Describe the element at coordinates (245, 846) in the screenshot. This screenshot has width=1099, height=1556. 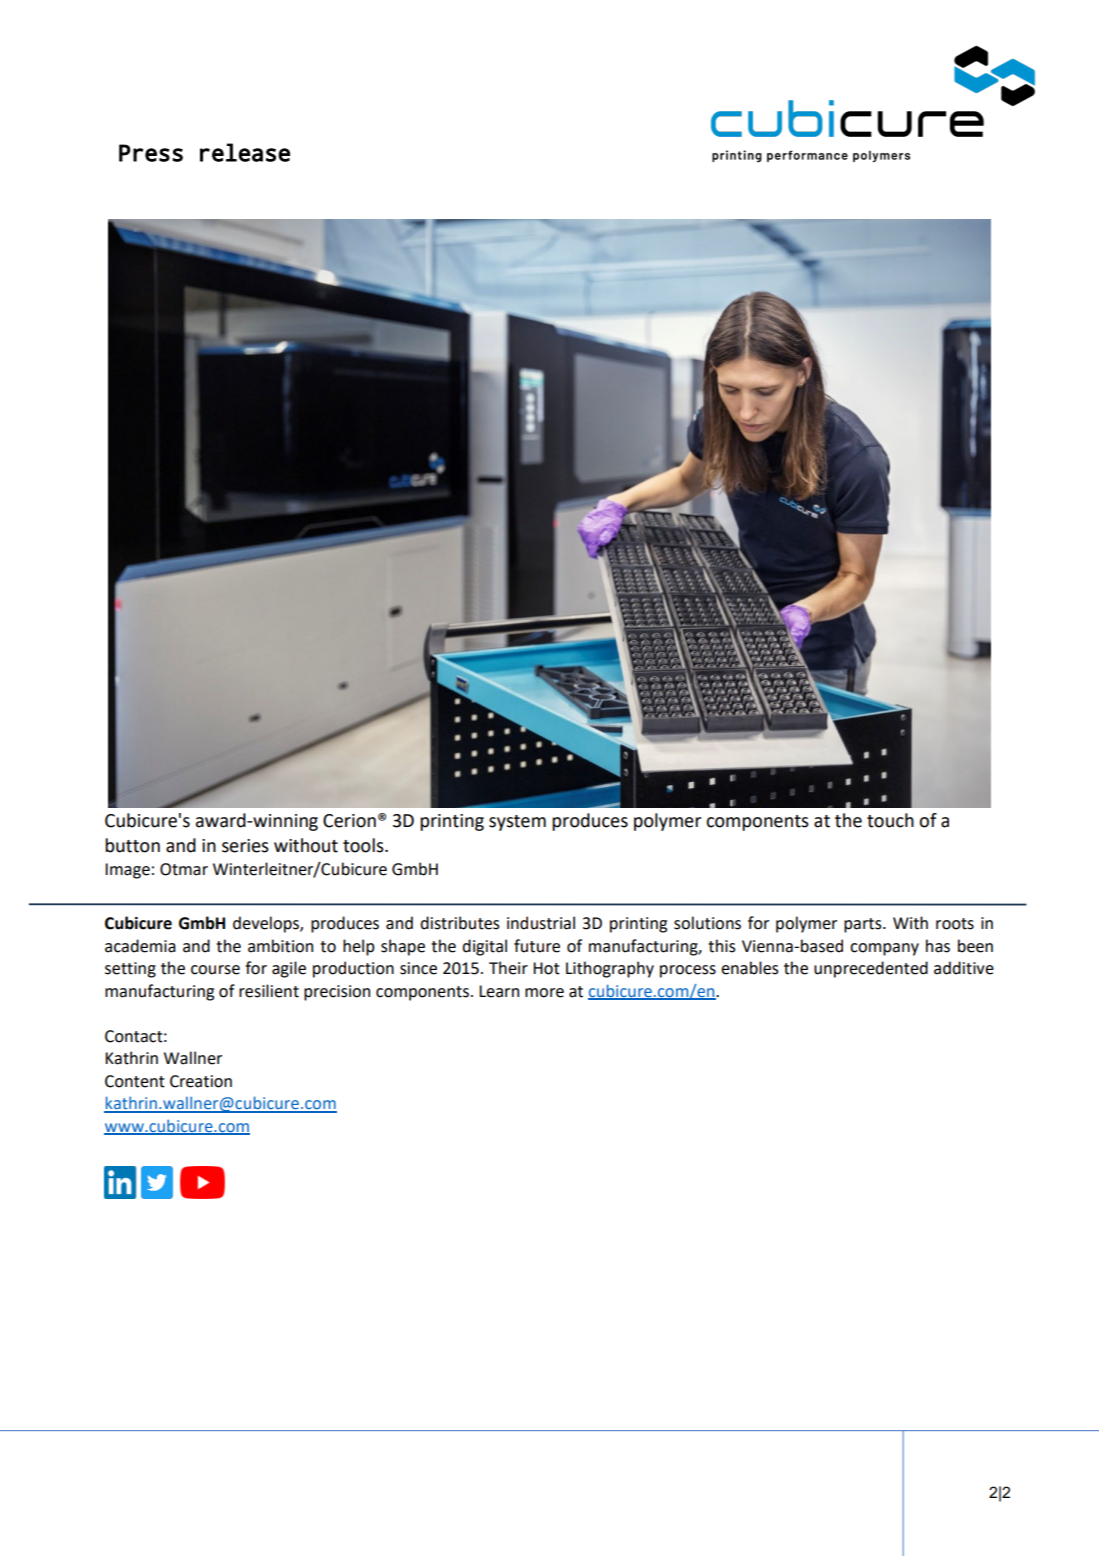
I see `series` at that location.
